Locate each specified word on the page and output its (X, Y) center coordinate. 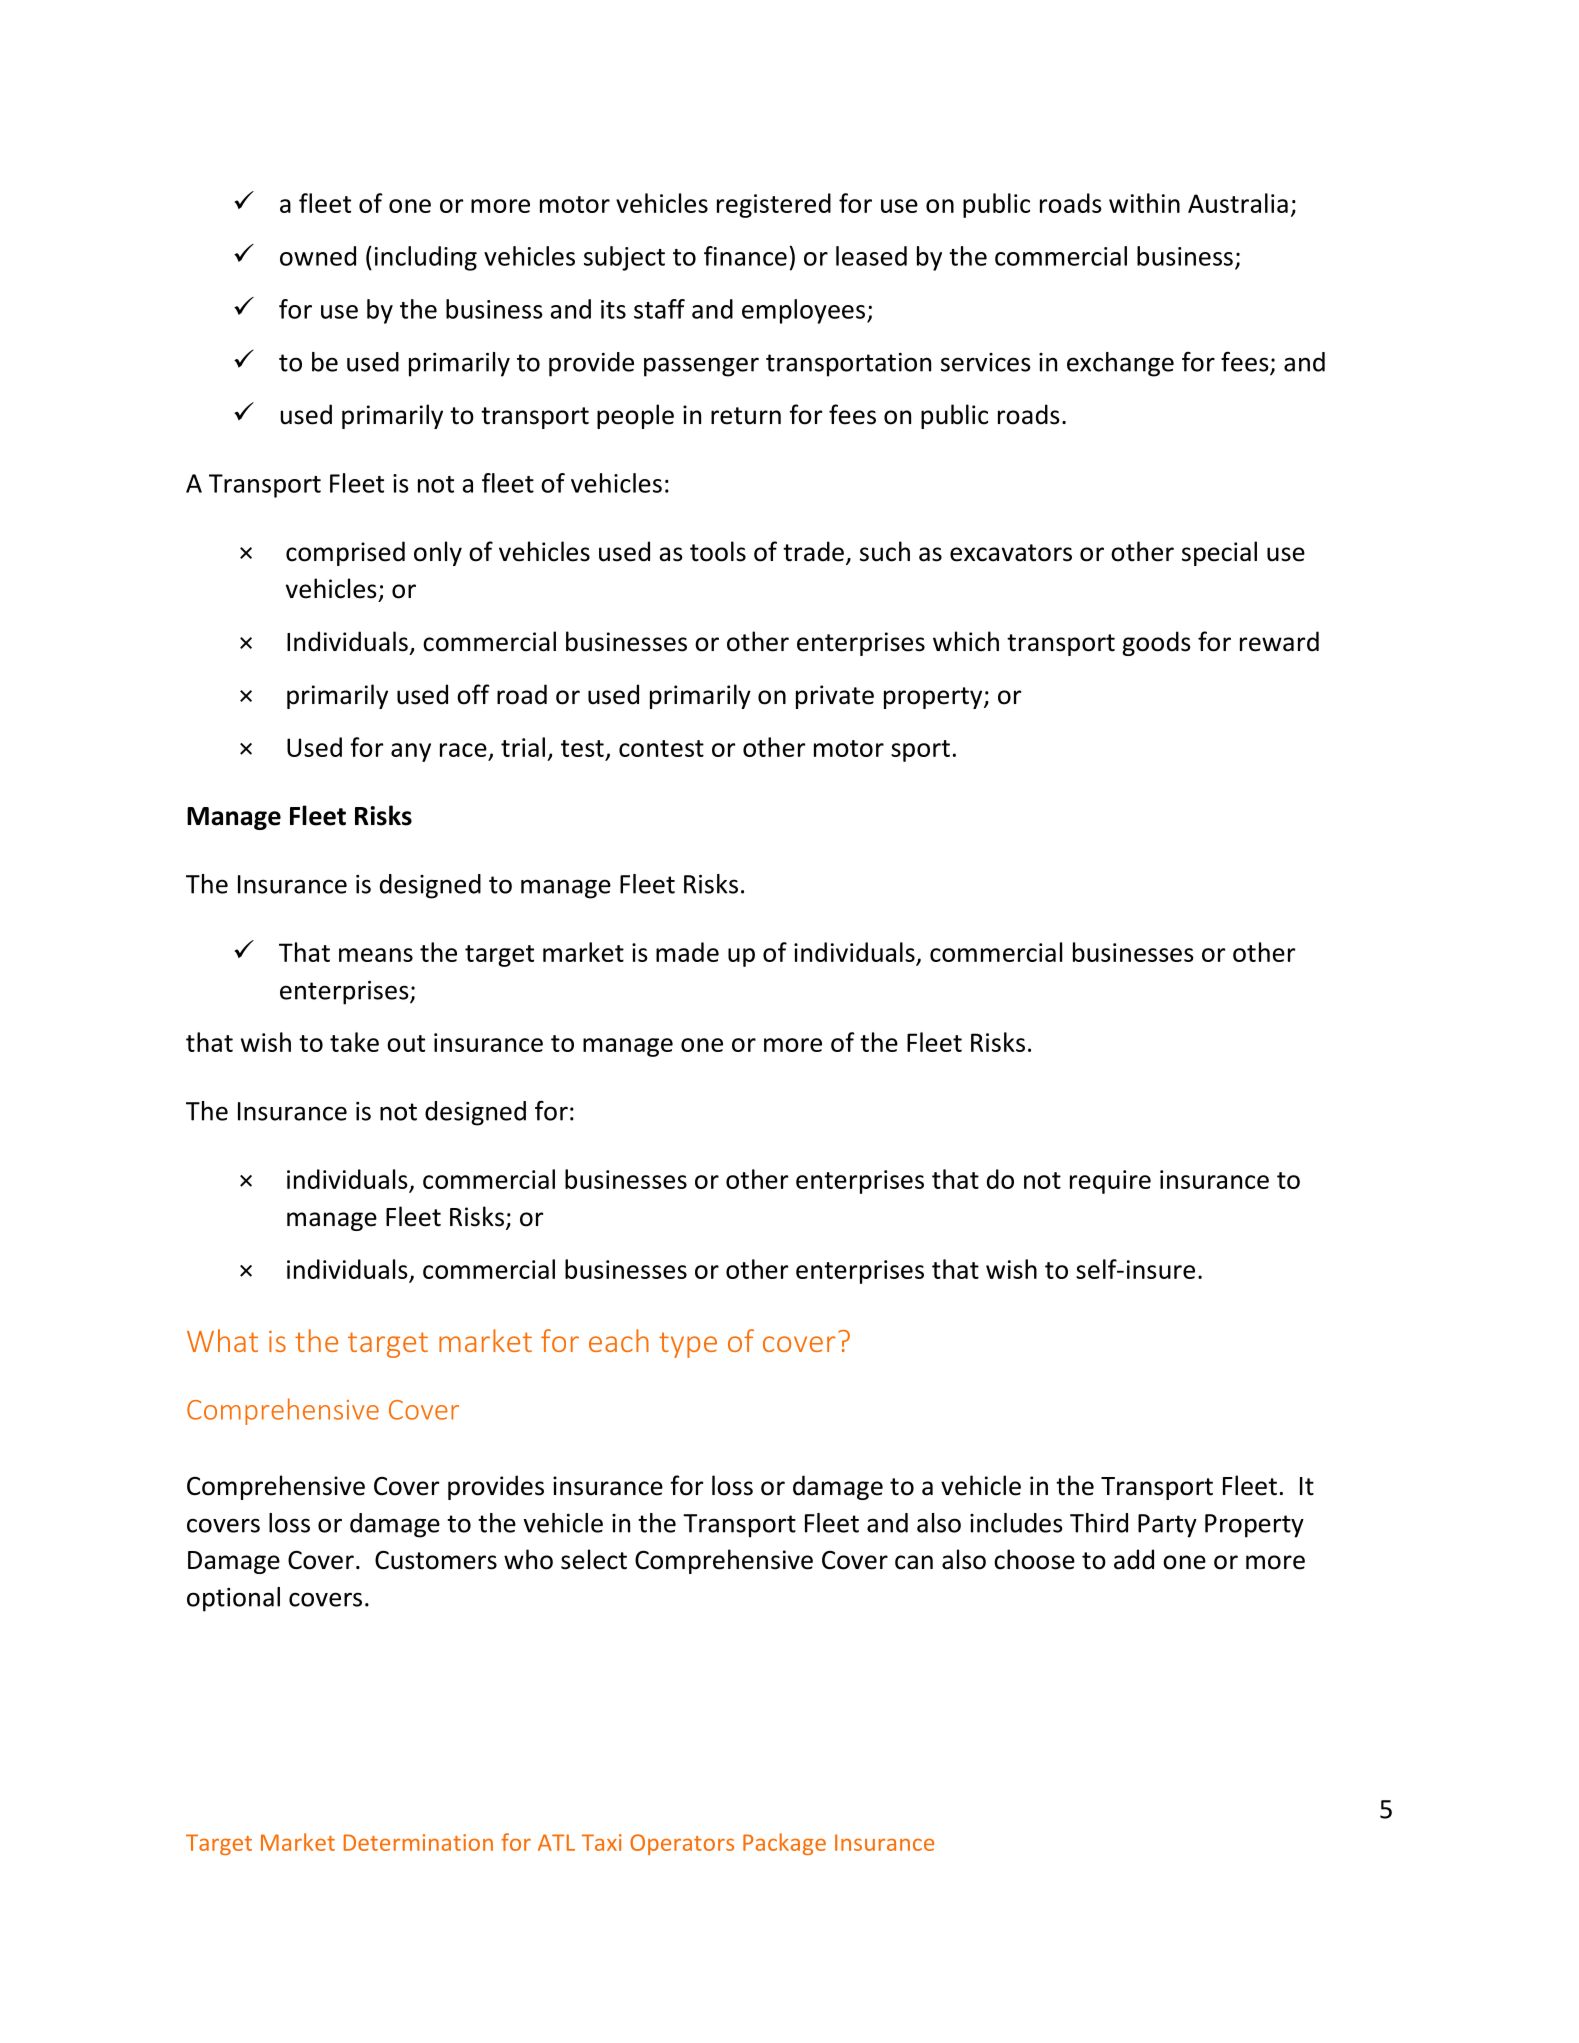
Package (784, 1844)
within (1144, 203)
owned (318, 256)
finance (745, 256)
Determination (418, 1842)
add (1134, 1559)
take (354, 1042)
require (1110, 1182)
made (687, 952)
